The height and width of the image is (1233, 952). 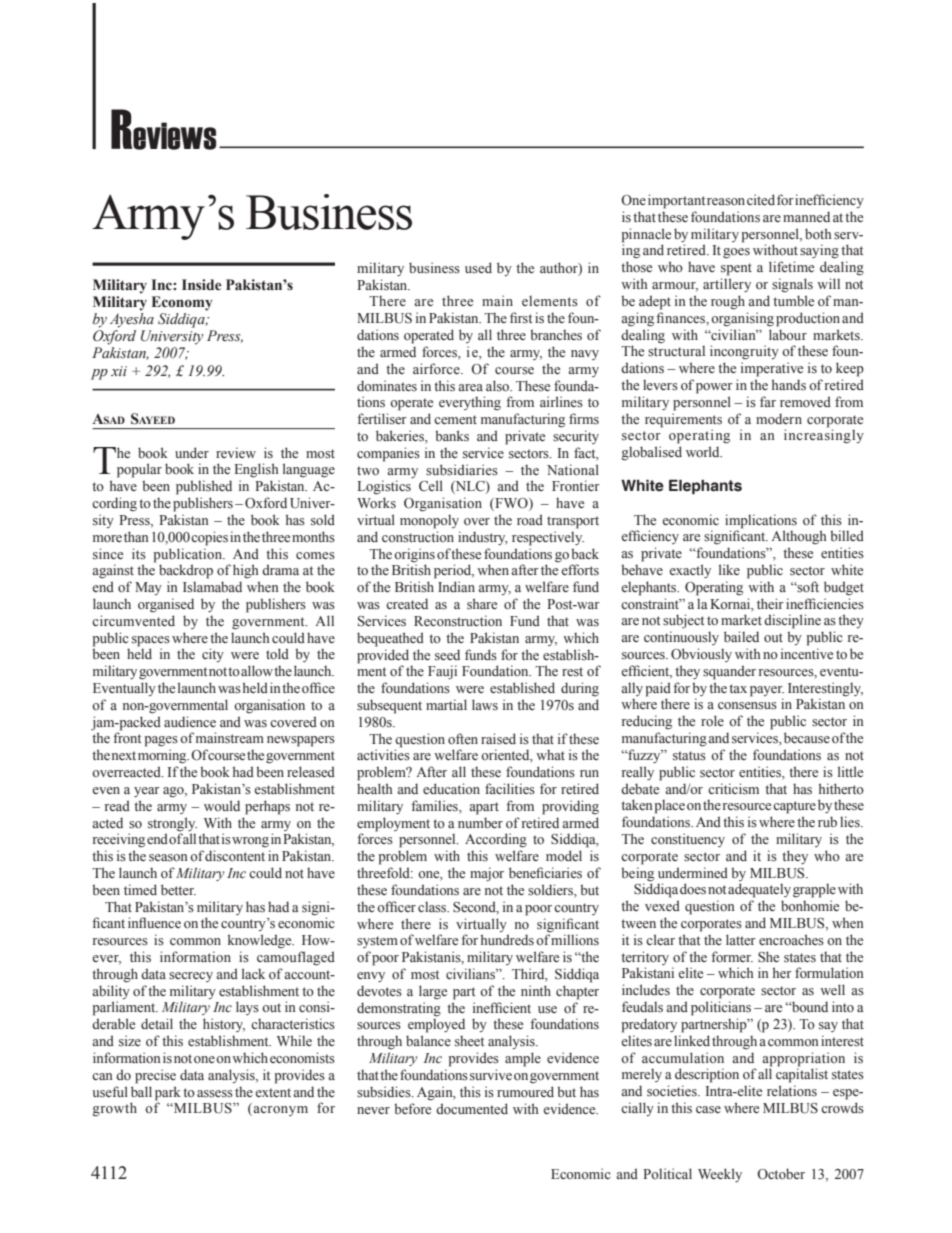 I want to click on October, so click(x=781, y=1174).
